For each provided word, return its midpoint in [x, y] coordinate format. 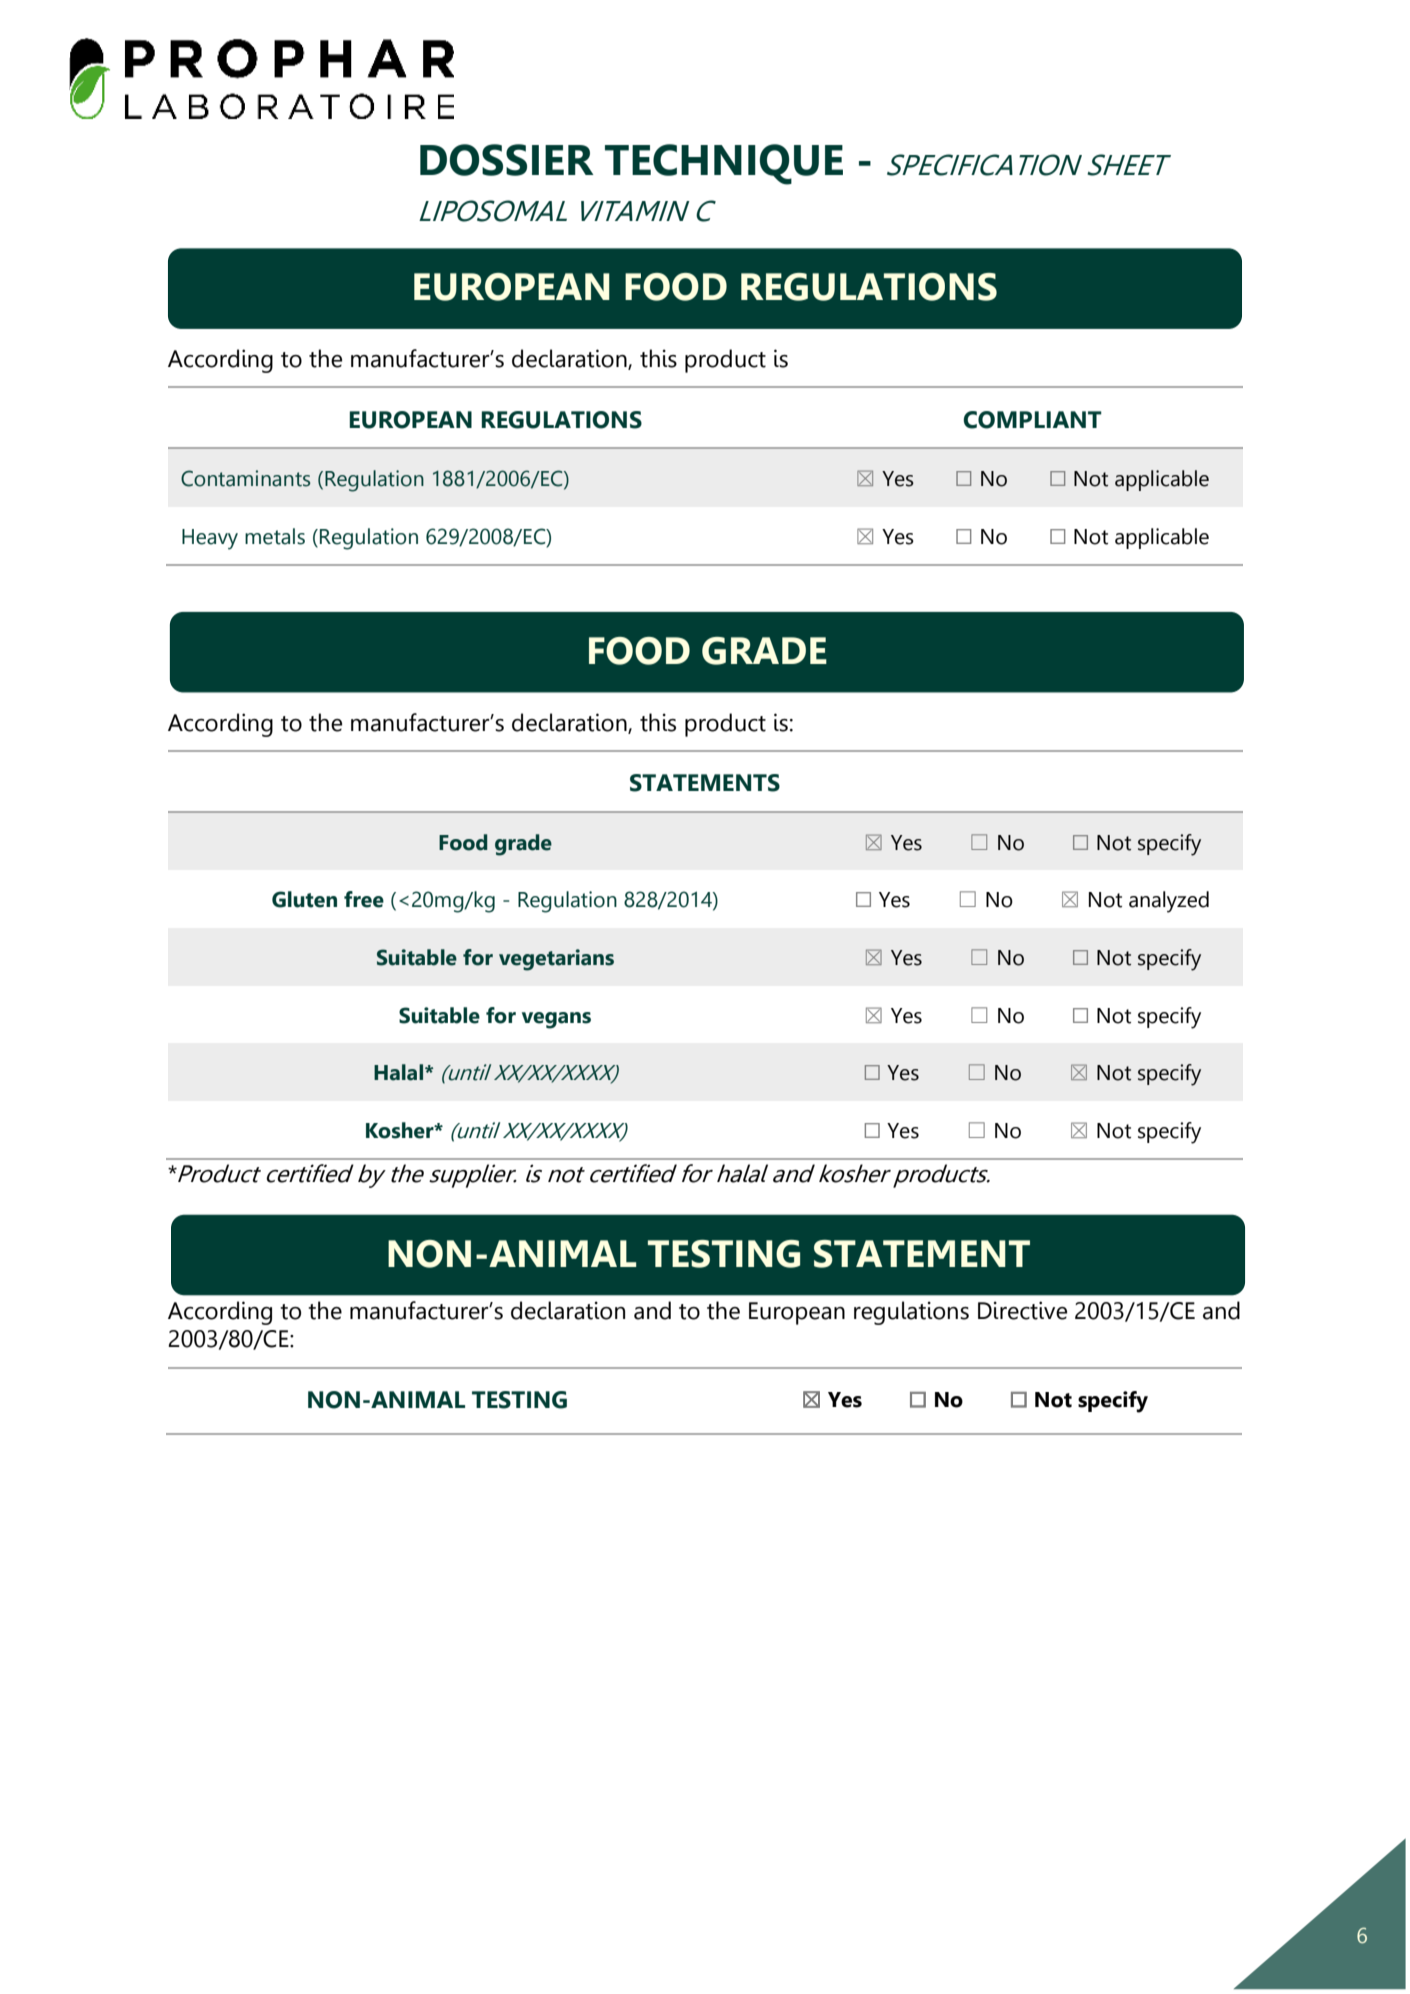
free [364, 899]
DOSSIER [507, 160]
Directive [1022, 1310]
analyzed [1169, 902]
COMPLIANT [1032, 420]
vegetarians [556, 960]
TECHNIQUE [724, 164]
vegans [556, 1020]
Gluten [304, 899]
